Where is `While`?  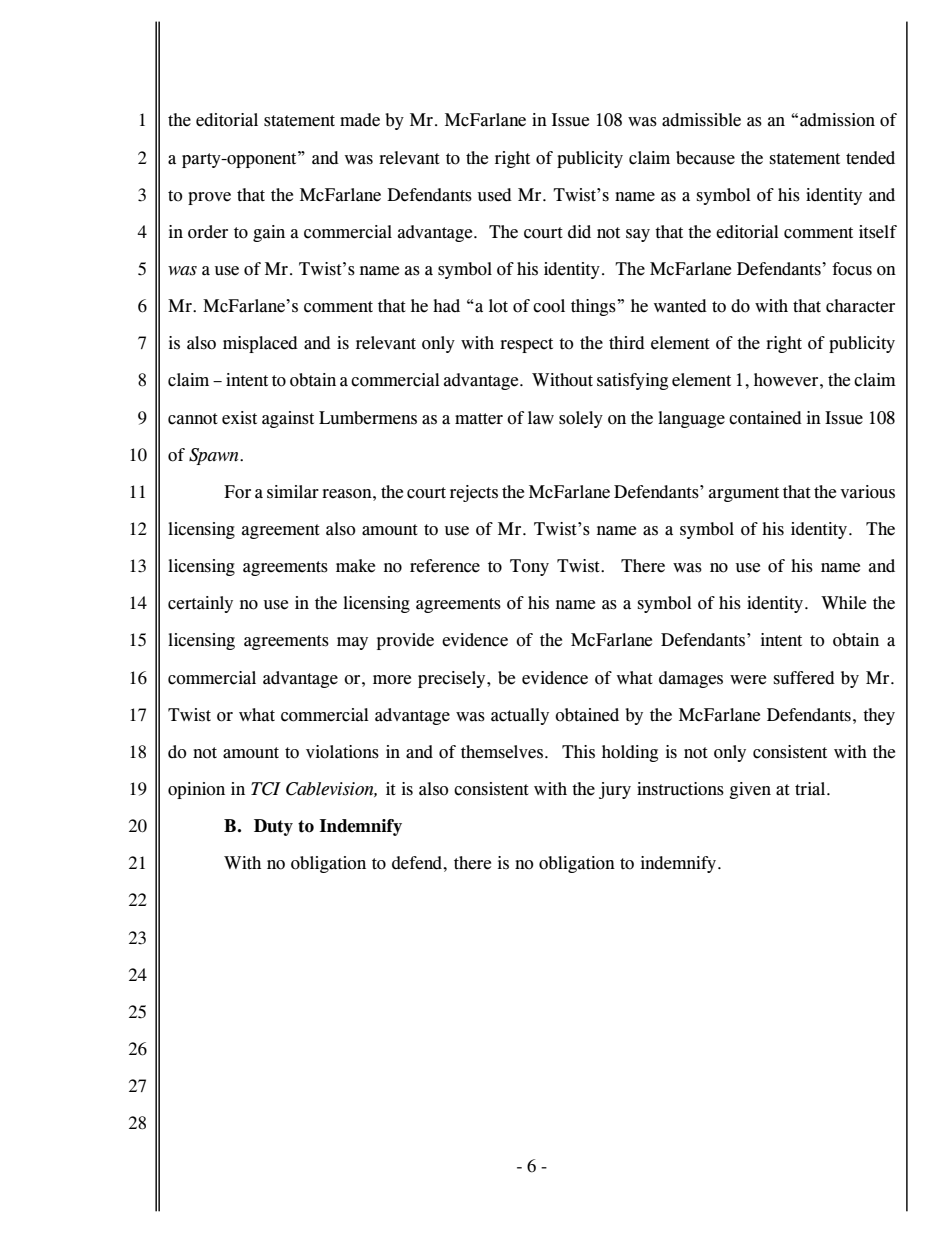 While is located at coordinates (843, 603).
